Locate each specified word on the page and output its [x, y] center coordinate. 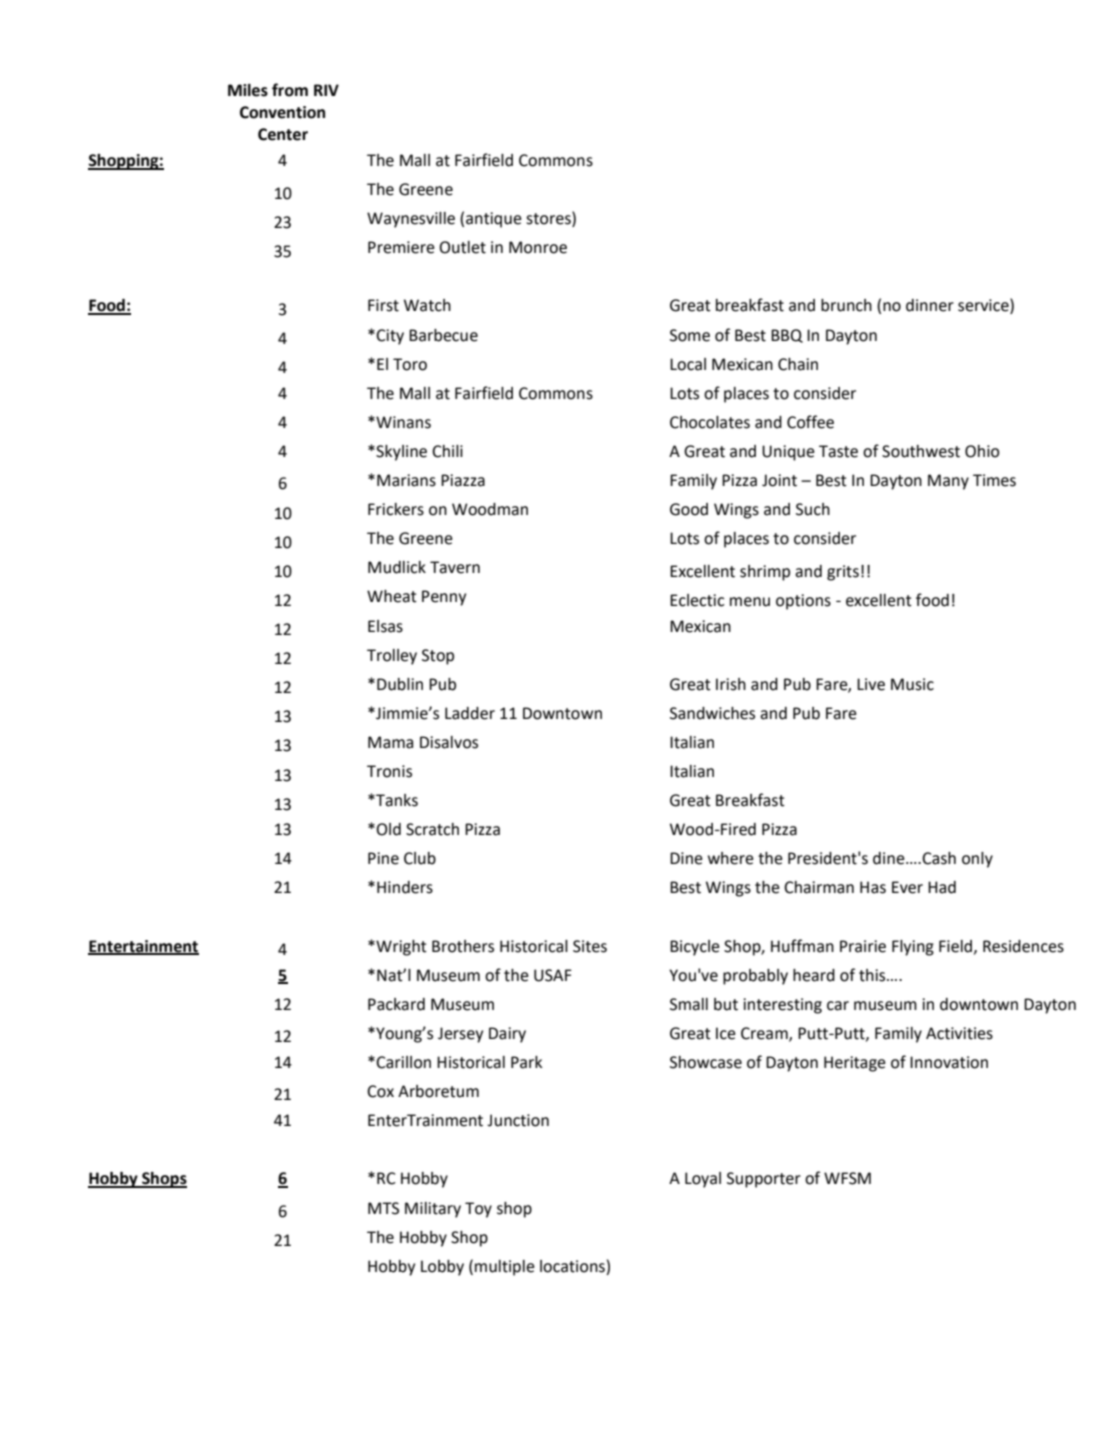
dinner [930, 305]
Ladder [470, 713]
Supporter [764, 1180]
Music [912, 684]
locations [572, 1266]
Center [283, 134]
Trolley [392, 657]
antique [494, 220]
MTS [383, 1208]
